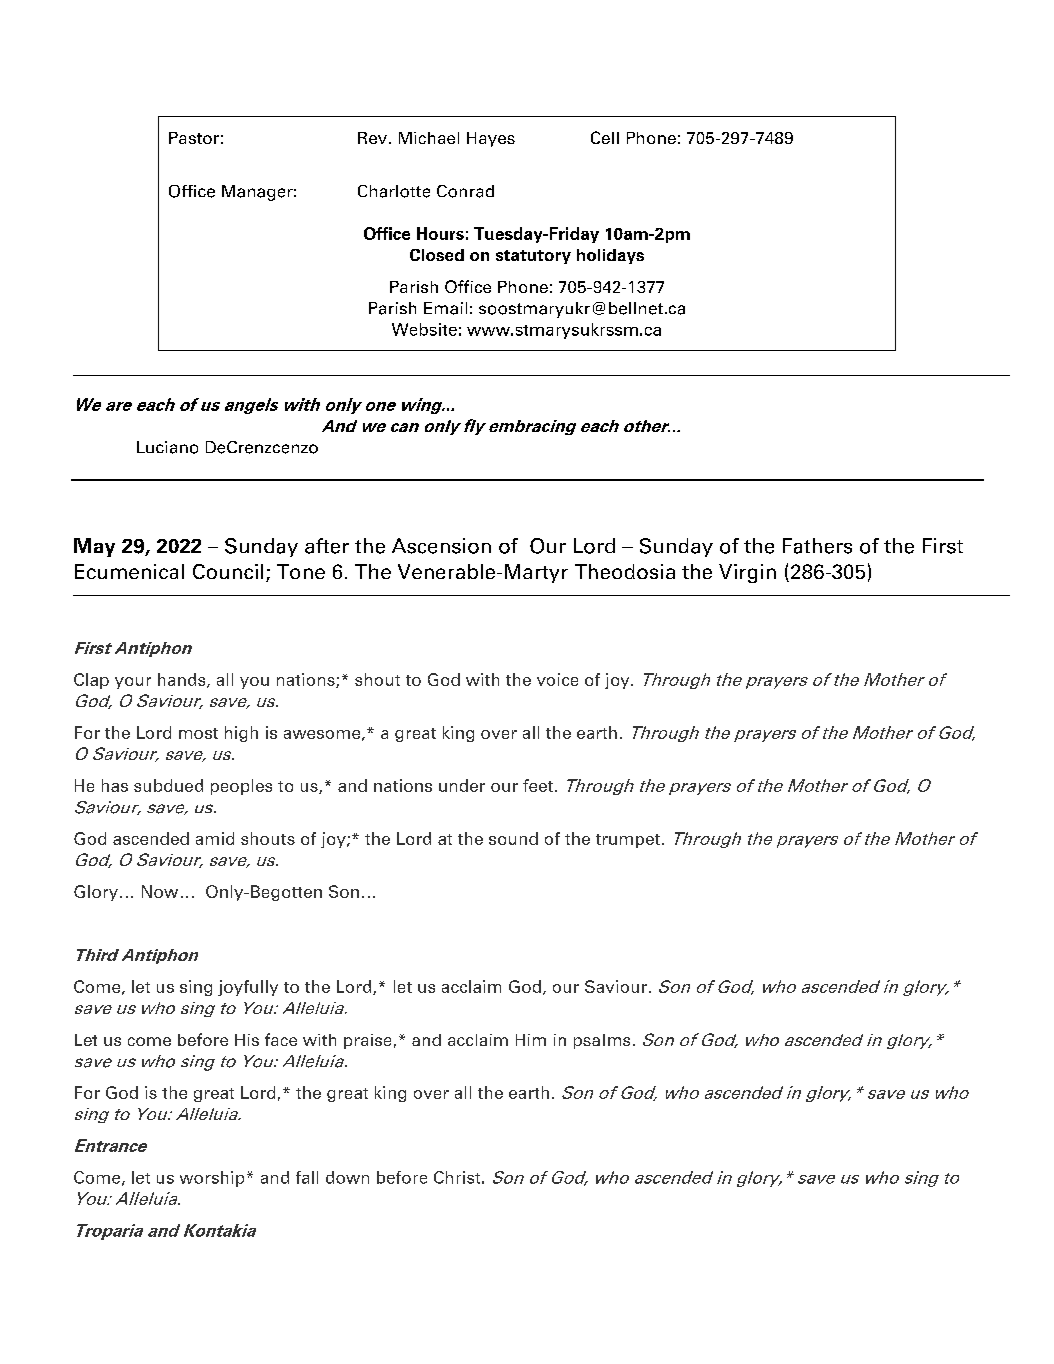  I want to click on feet, so click(538, 785).
